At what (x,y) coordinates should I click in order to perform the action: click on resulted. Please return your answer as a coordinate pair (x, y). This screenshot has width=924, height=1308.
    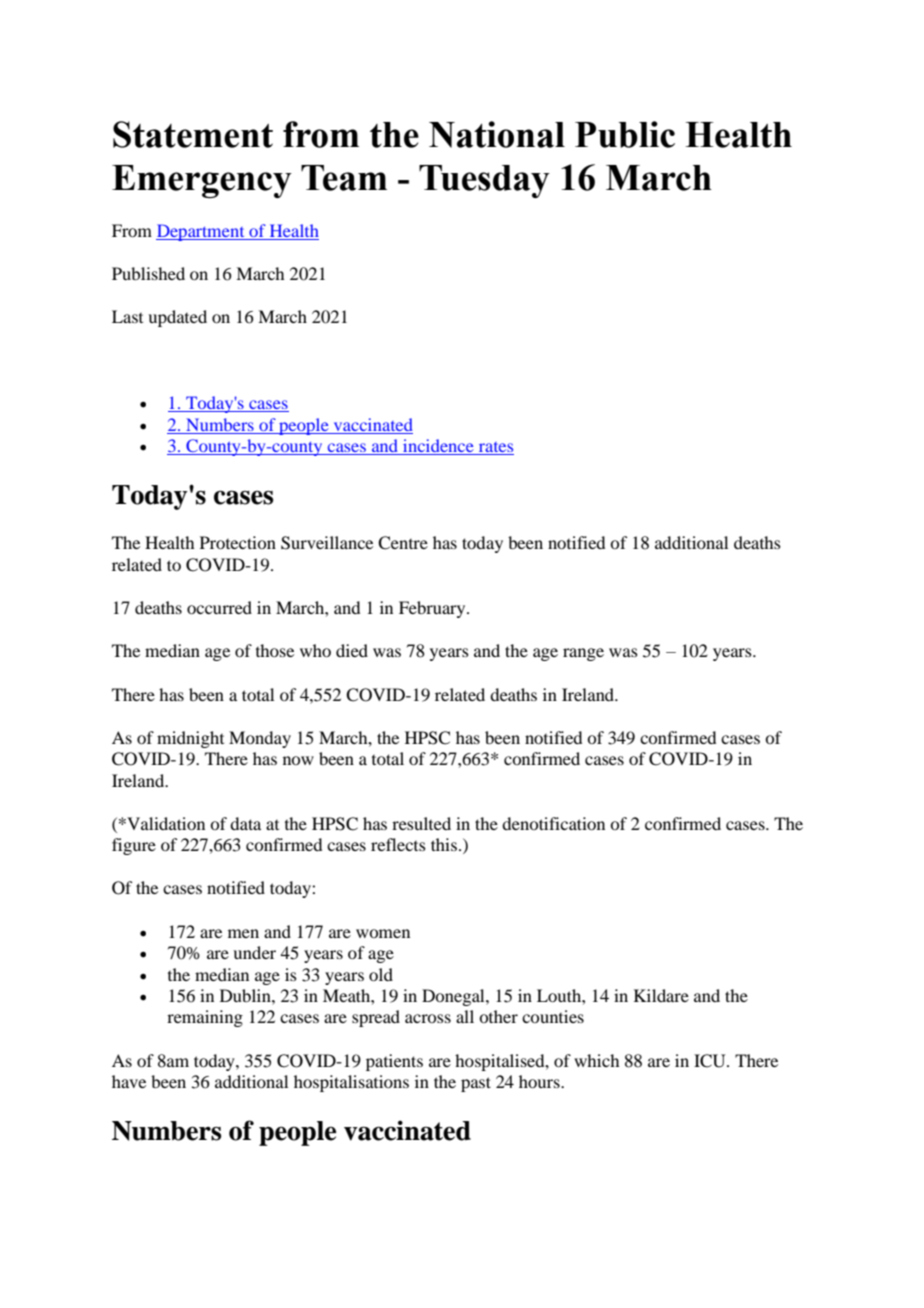
    Looking at the image, I should click on (421, 823).
